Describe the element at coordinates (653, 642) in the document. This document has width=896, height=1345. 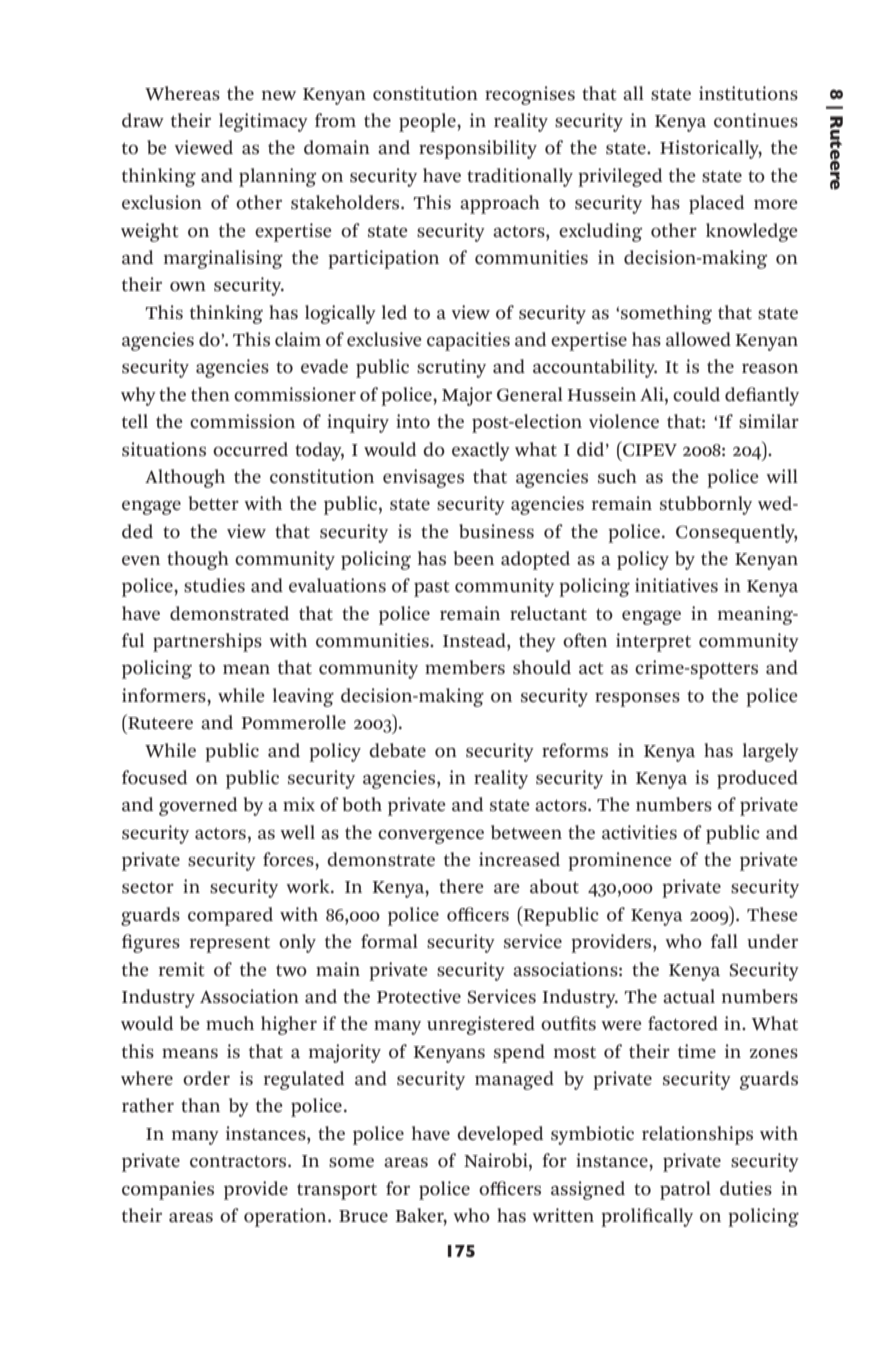
I see `interpret` at that location.
